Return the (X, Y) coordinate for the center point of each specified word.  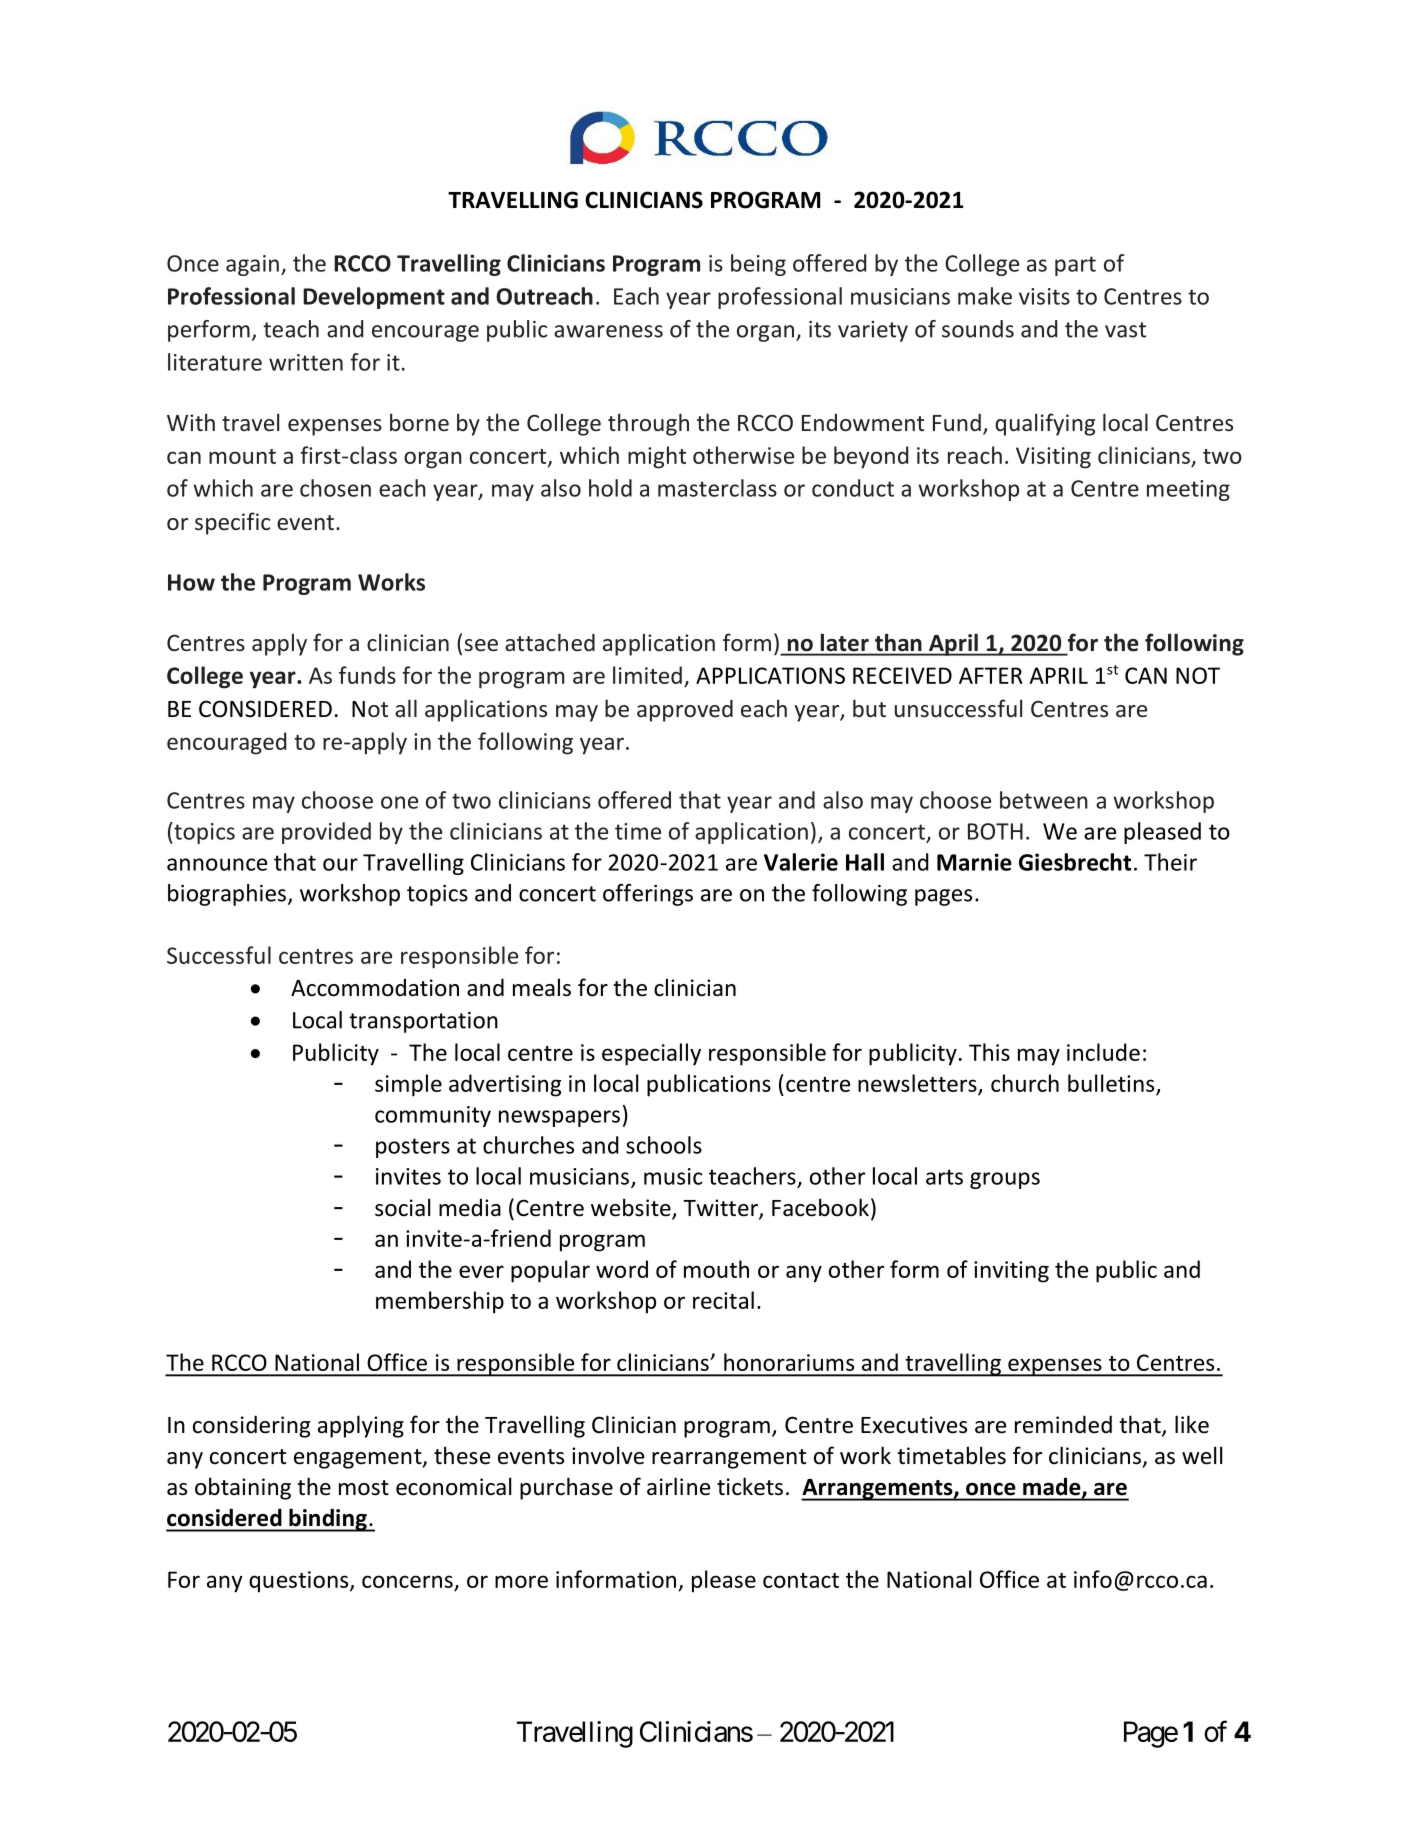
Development (374, 298)
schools (664, 1145)
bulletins (1112, 1084)
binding (328, 1520)
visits (1044, 296)
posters (413, 1148)
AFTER (991, 675)
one (399, 802)
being (758, 265)
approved (685, 711)
